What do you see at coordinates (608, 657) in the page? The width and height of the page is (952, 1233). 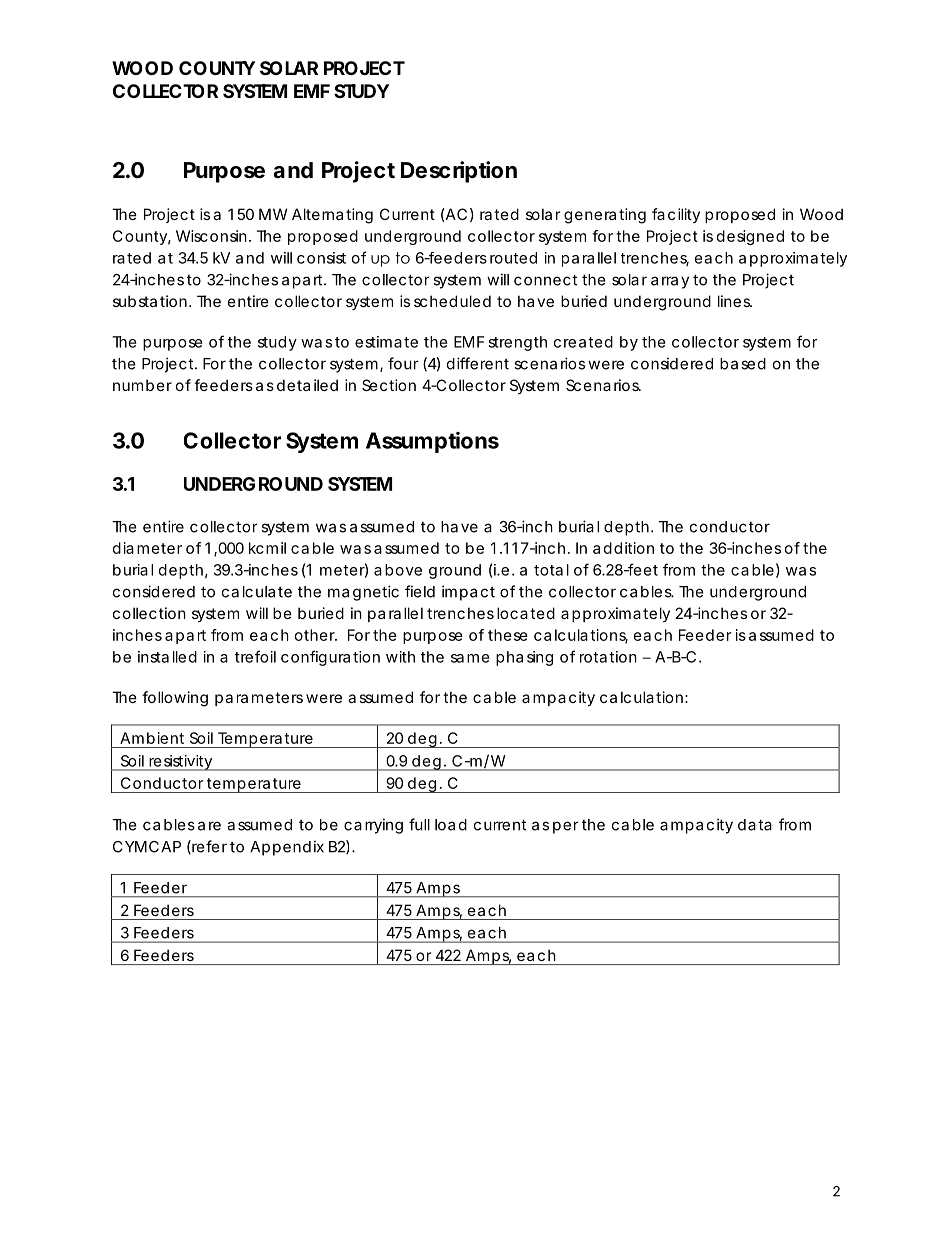 I see `rotation` at bounding box center [608, 657].
